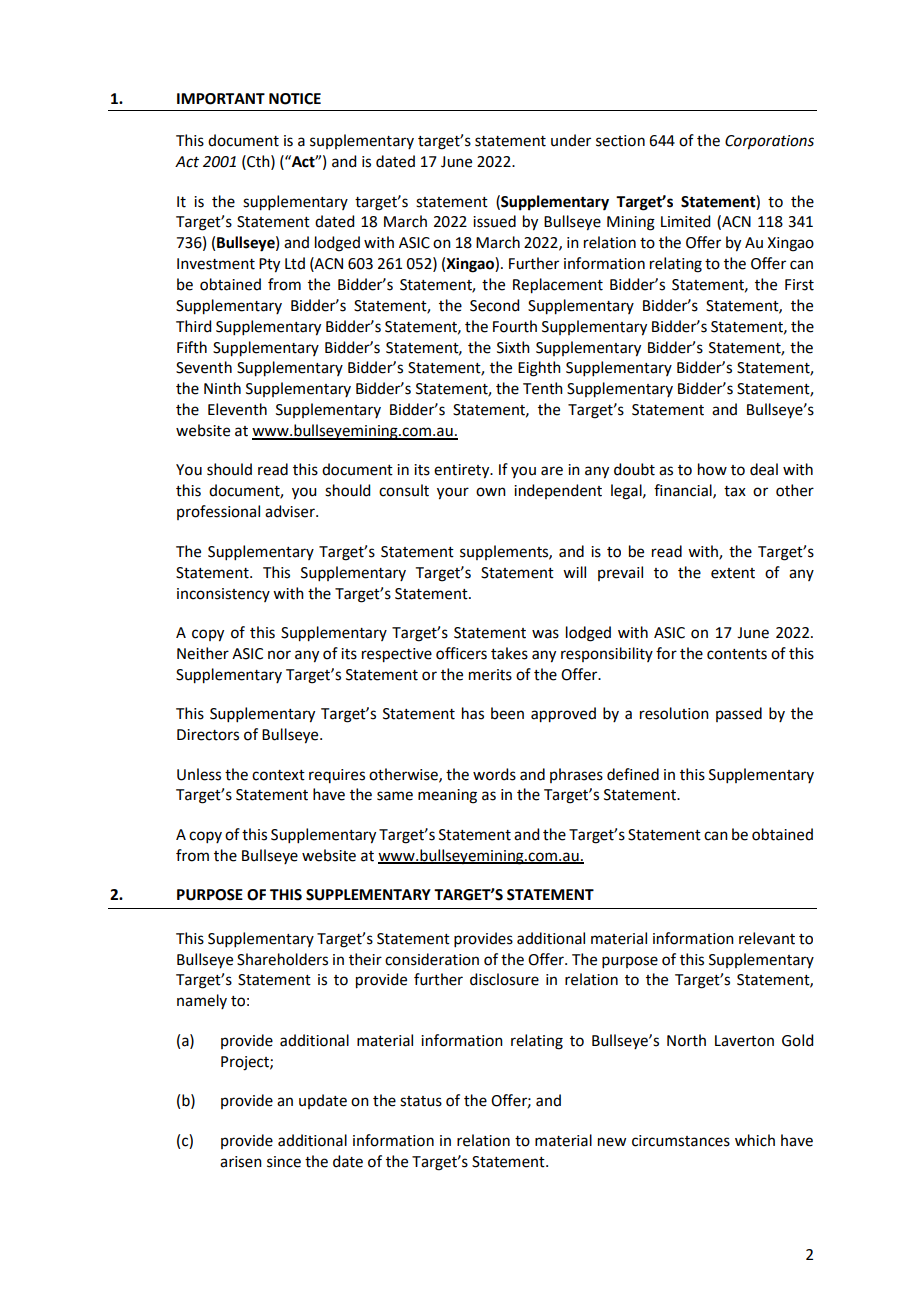  Describe the element at coordinates (491, 492) in the screenshot. I see `own` at that location.
